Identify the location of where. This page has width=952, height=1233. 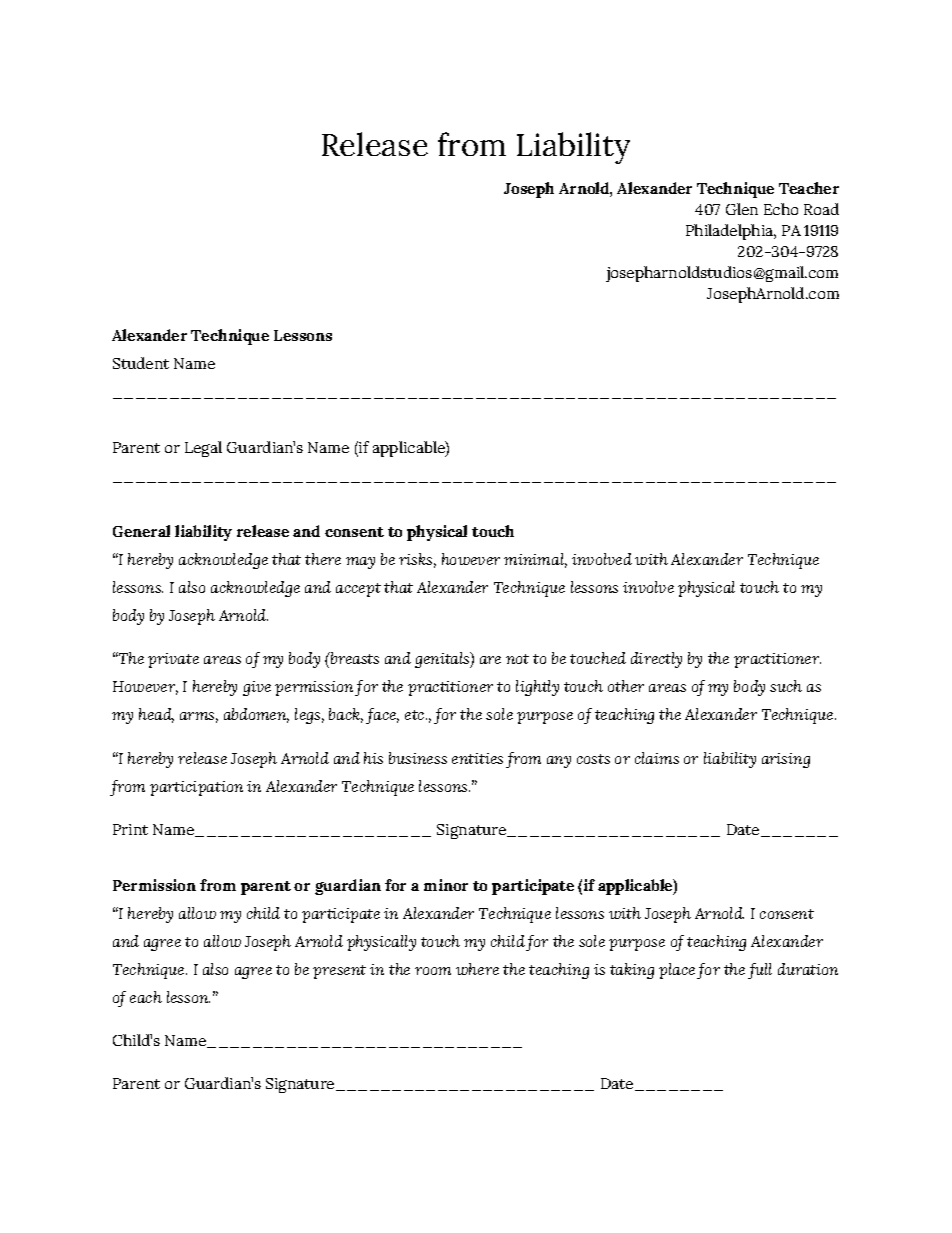
(477, 969).
